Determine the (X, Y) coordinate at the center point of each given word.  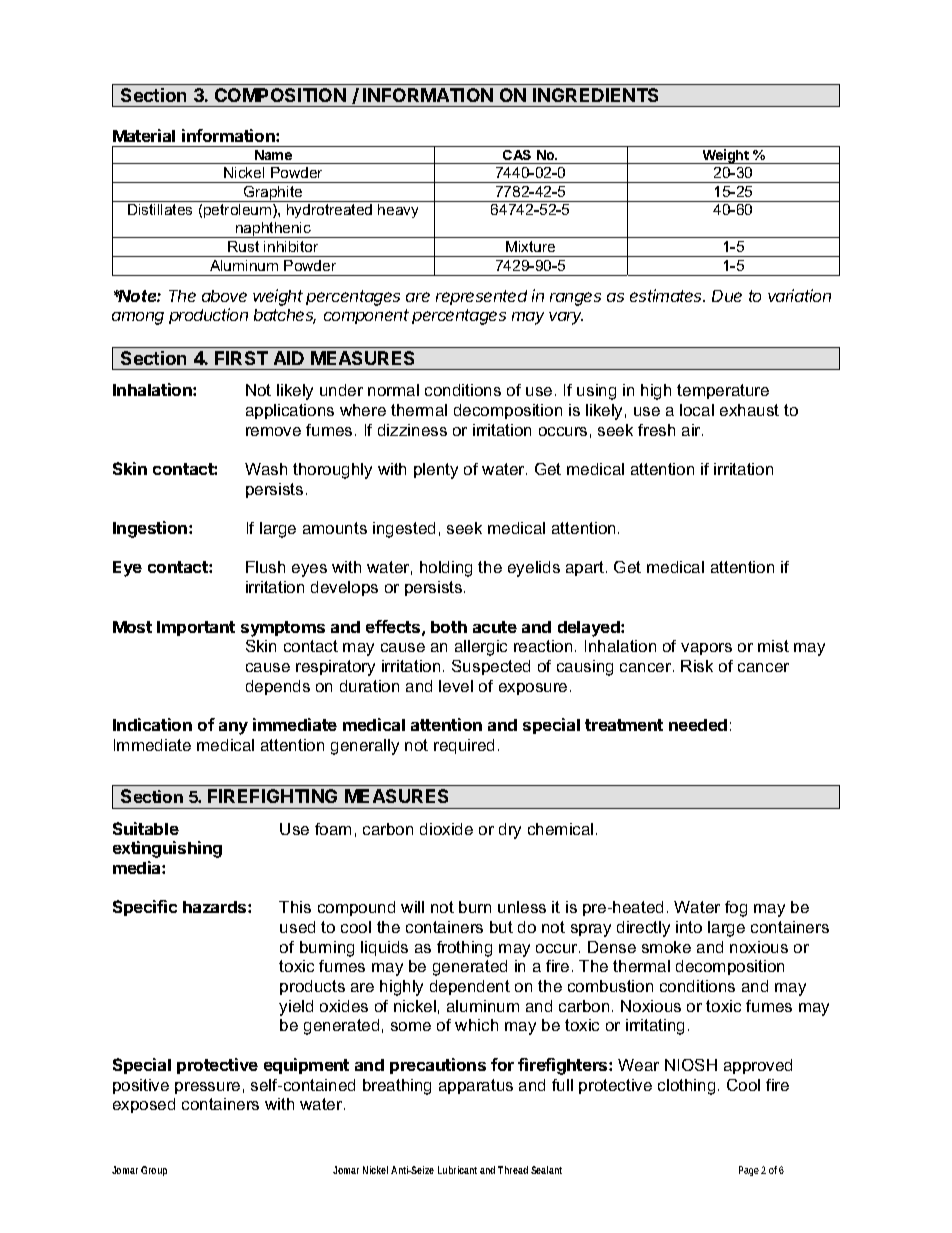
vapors (706, 649)
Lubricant (457, 1170)
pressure (207, 1088)
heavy (398, 211)
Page (750, 1171)
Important (196, 628)
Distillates (160, 209)
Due (727, 296)
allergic (481, 648)
